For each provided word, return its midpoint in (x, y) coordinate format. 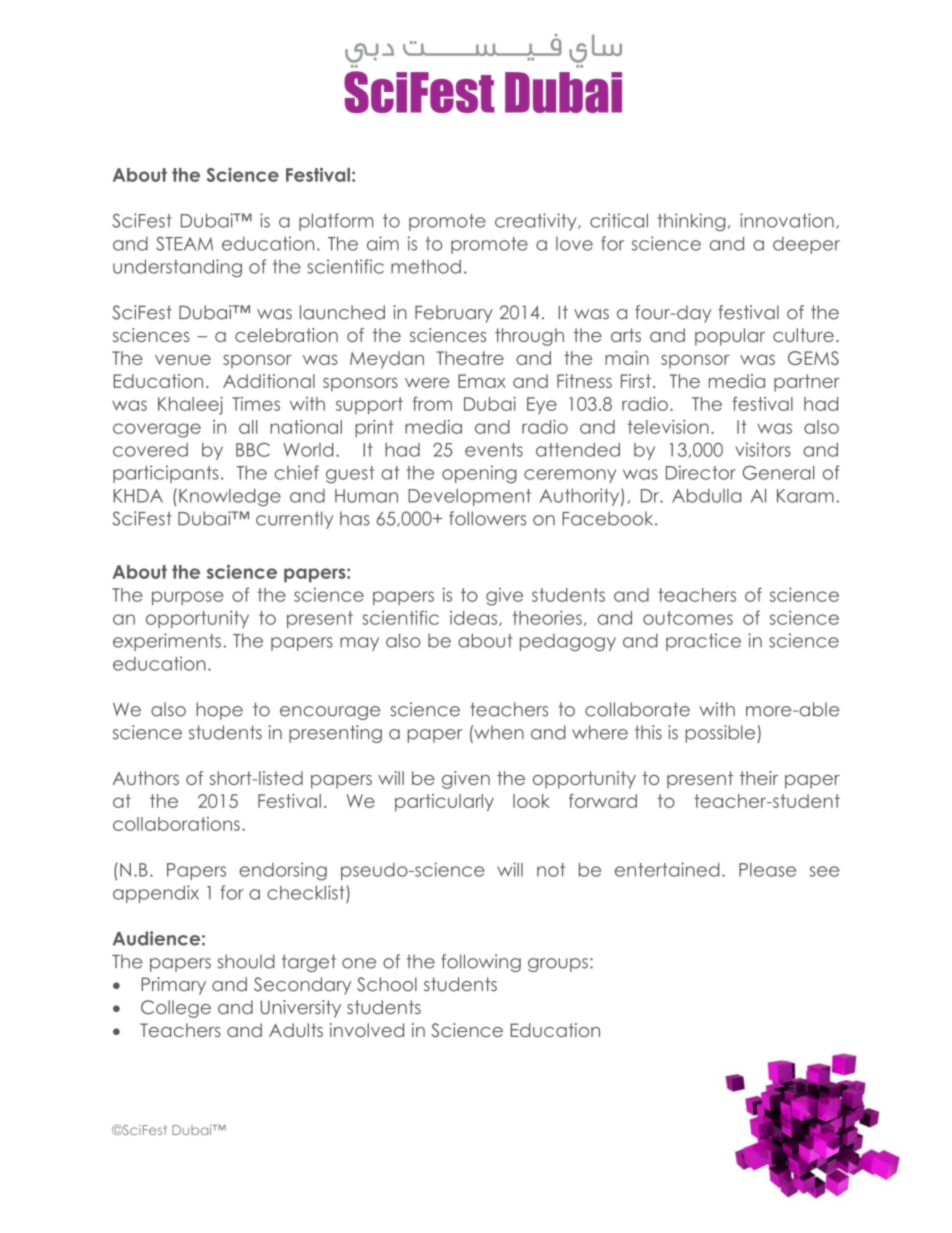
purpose (188, 598)
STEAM (184, 243)
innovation (787, 220)
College (176, 1009)
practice (703, 642)
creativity (537, 222)
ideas (475, 618)
